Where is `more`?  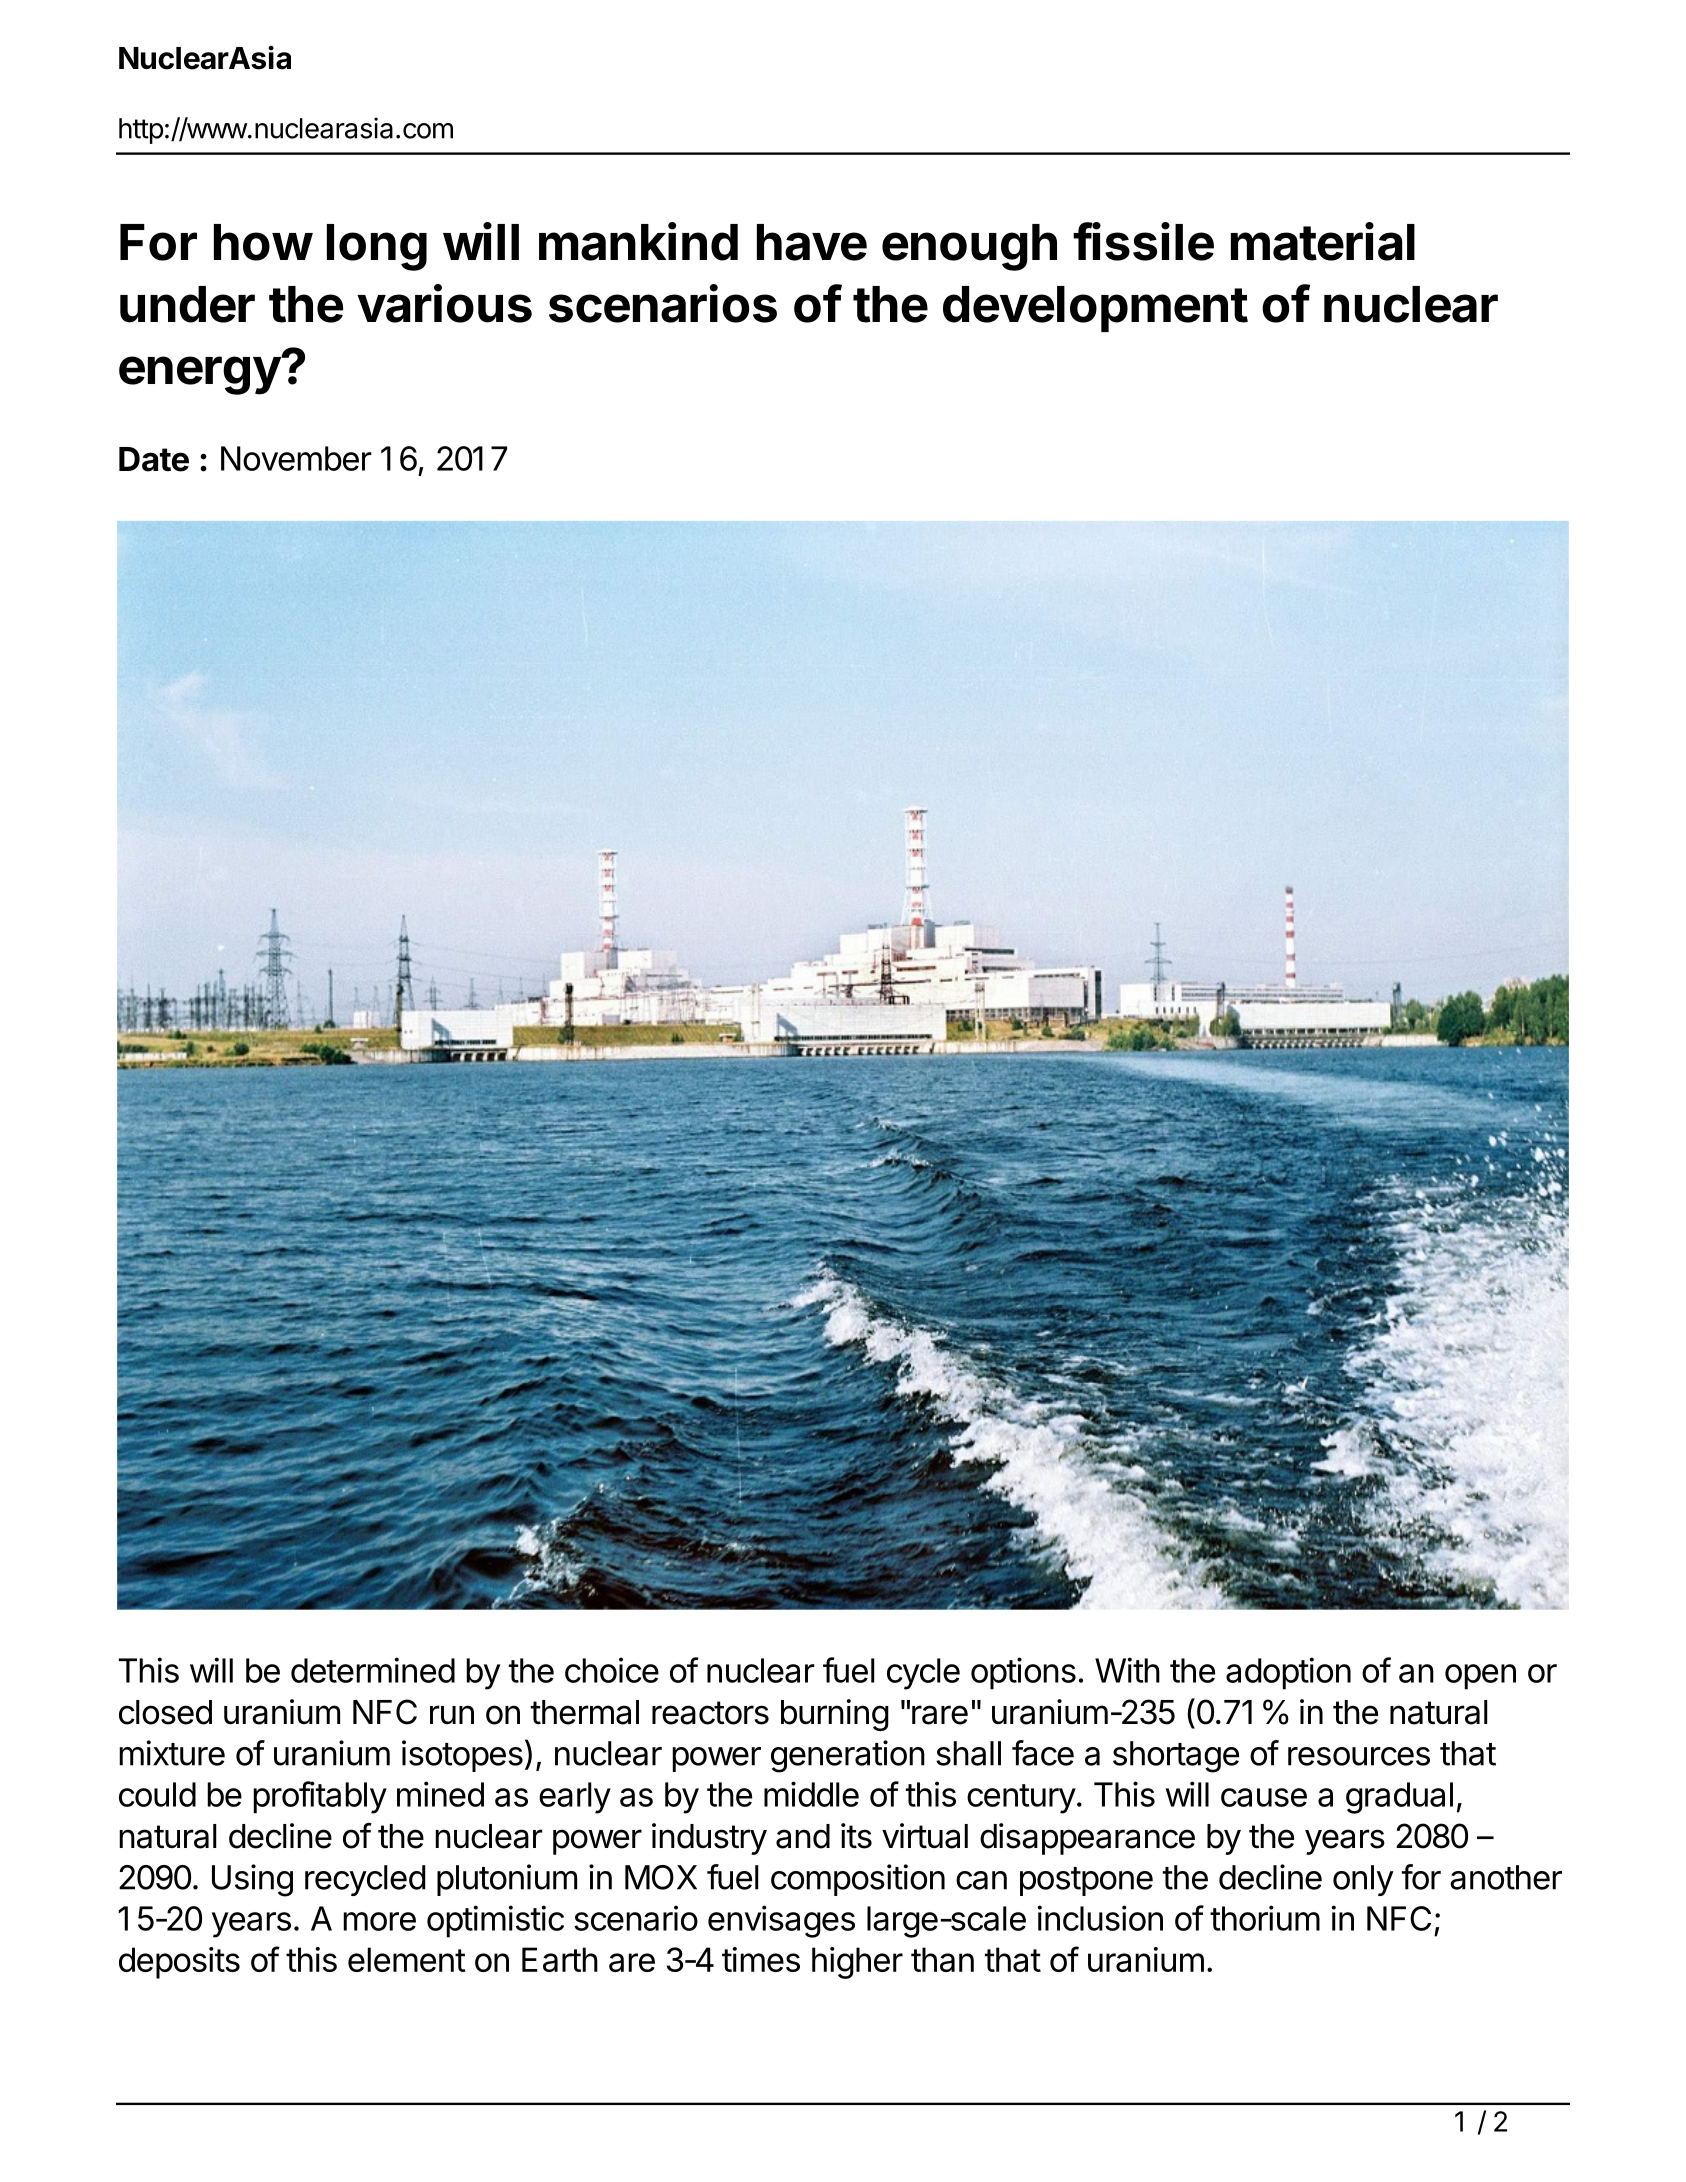 more is located at coordinates (379, 1921).
